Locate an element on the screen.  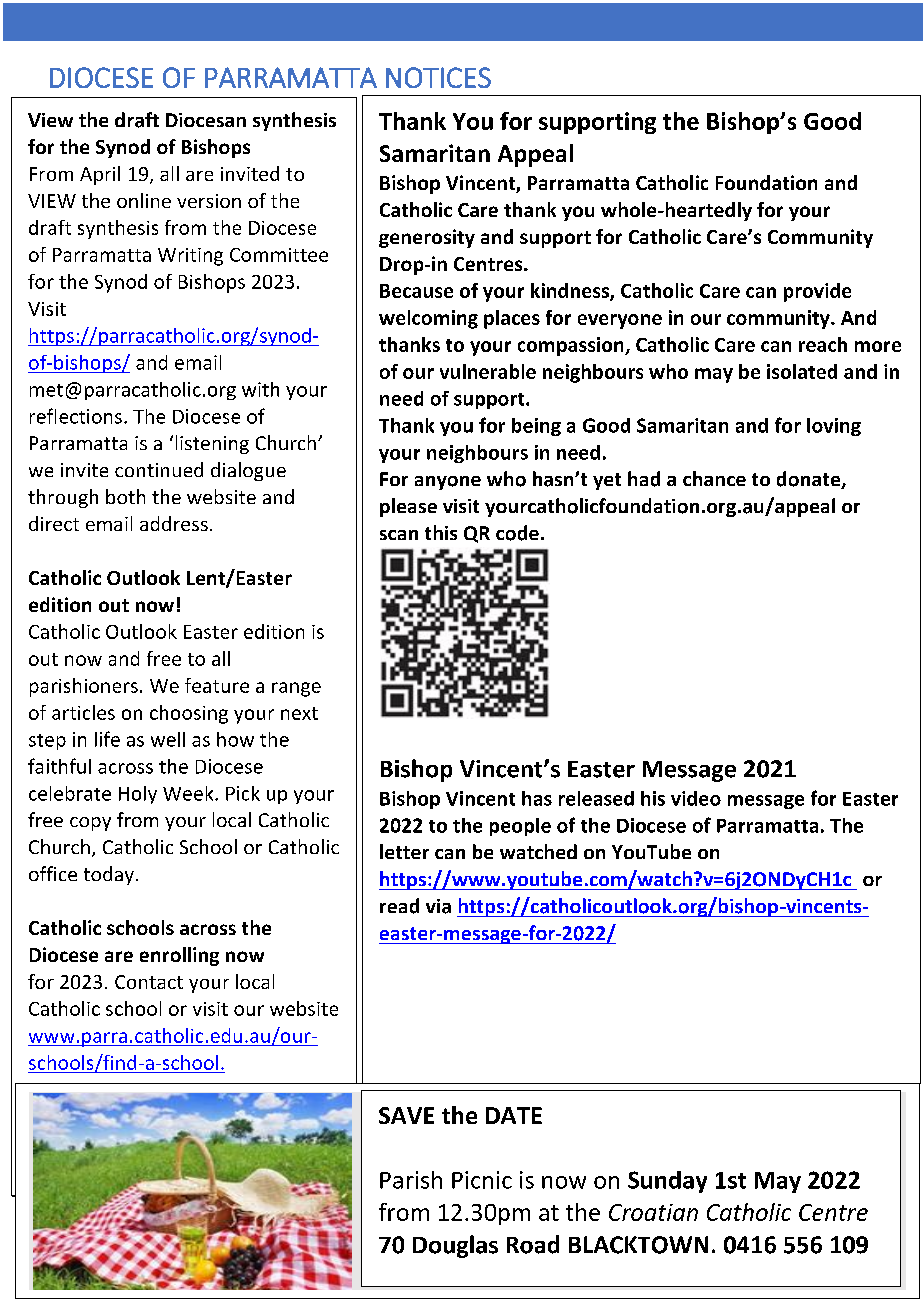
NOTICES is located at coordinates (438, 77).
